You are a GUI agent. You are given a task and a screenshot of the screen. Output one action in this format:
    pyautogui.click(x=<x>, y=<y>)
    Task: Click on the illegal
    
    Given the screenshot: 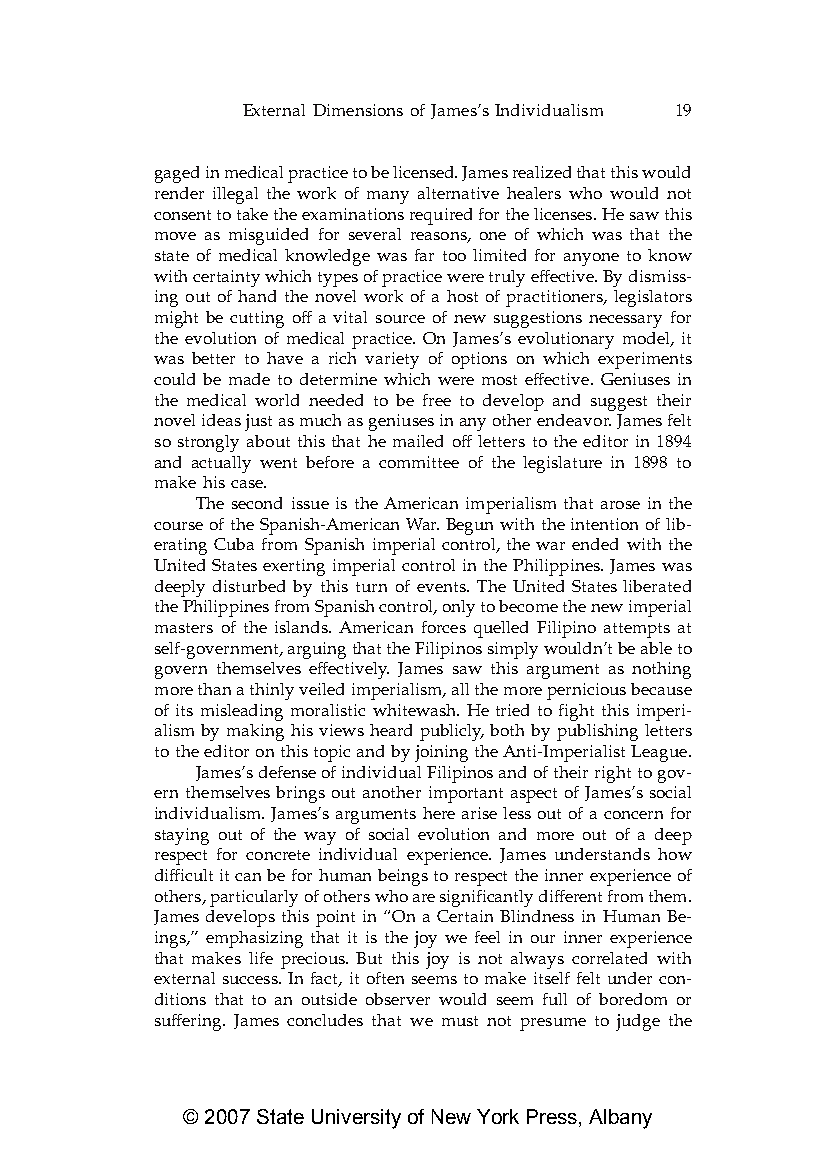 What is the action you would take?
    pyautogui.click(x=235, y=195)
